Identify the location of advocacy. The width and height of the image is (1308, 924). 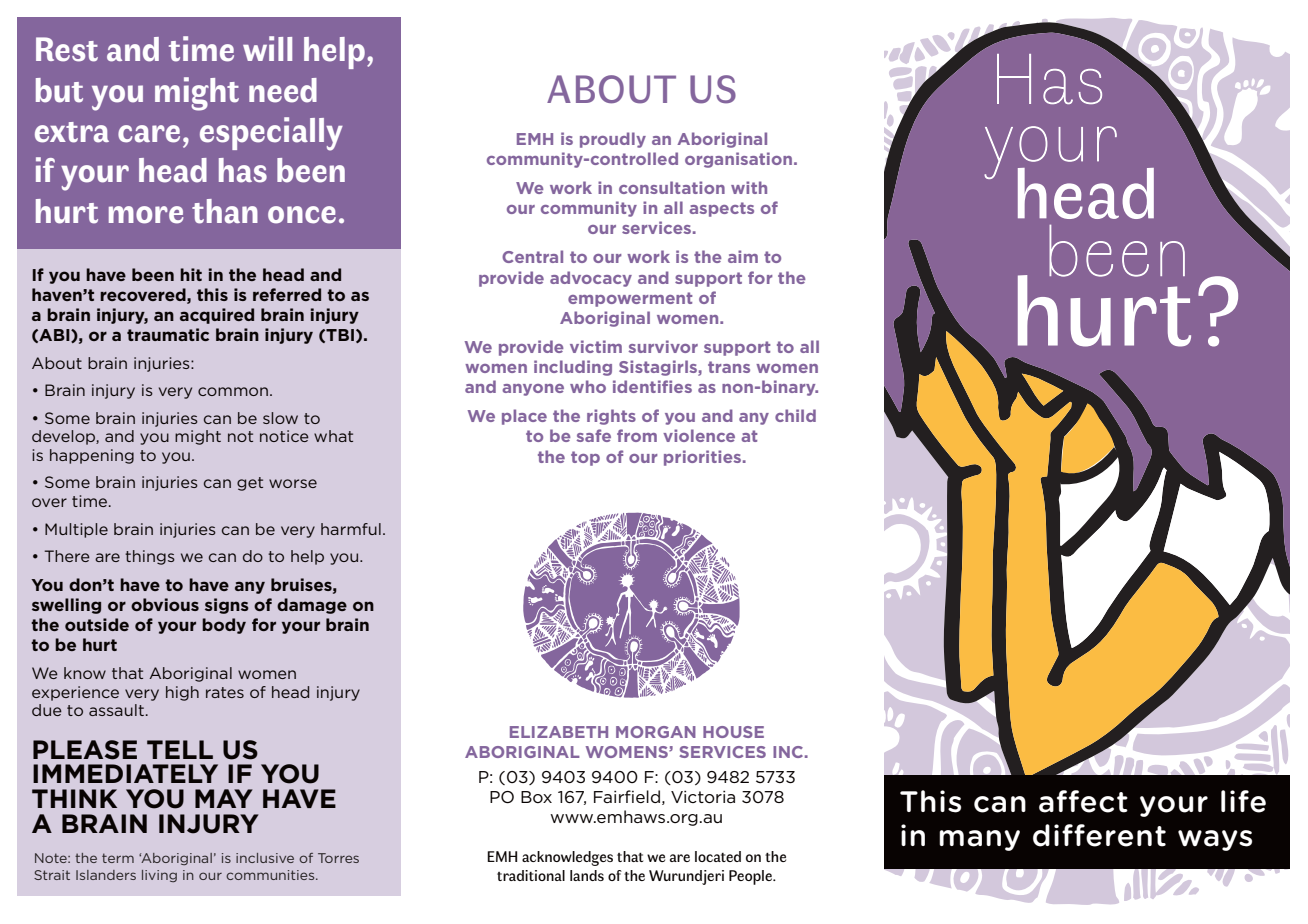
(591, 279).
